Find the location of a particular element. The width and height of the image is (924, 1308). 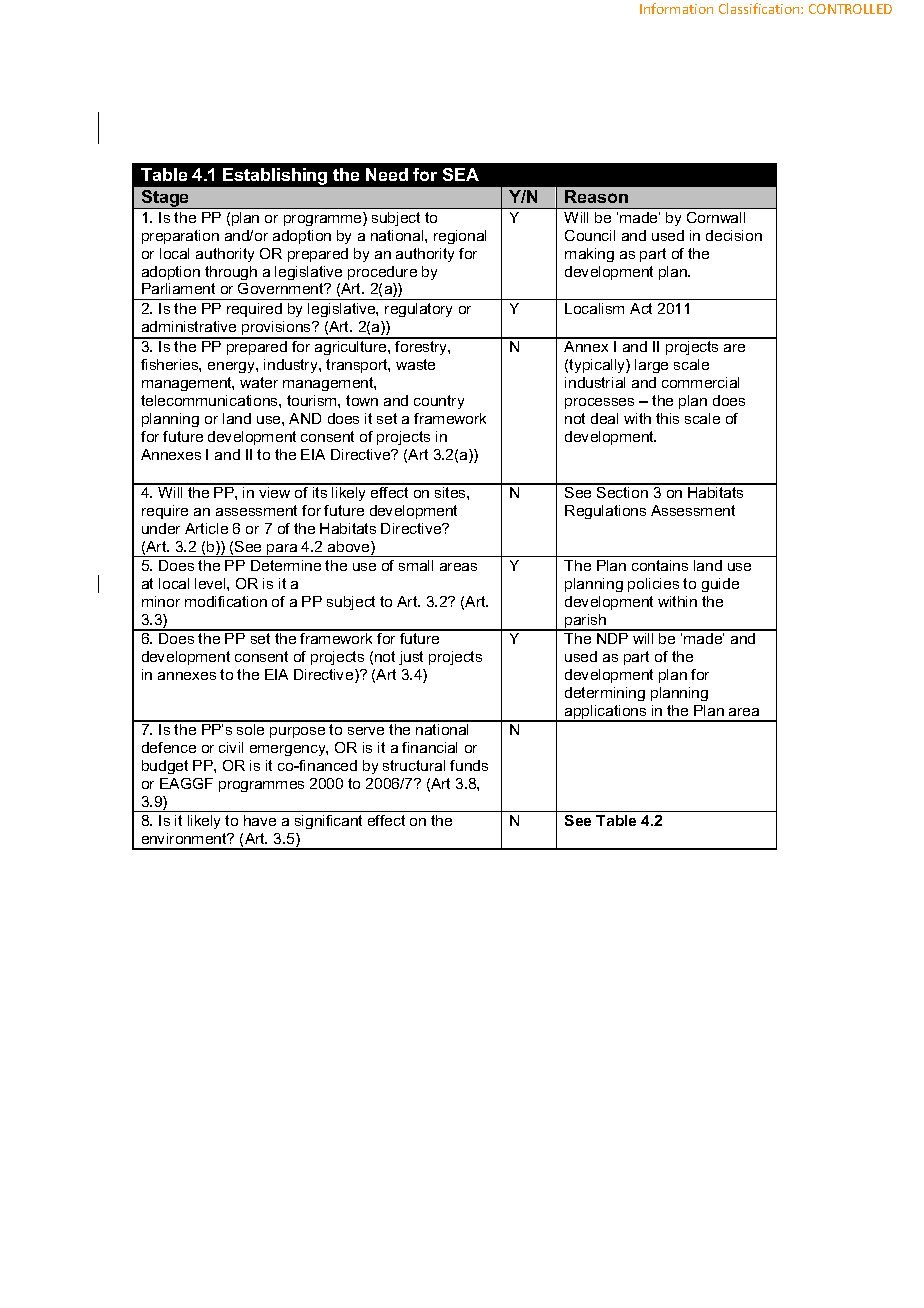

Information is located at coordinates (676, 8).
